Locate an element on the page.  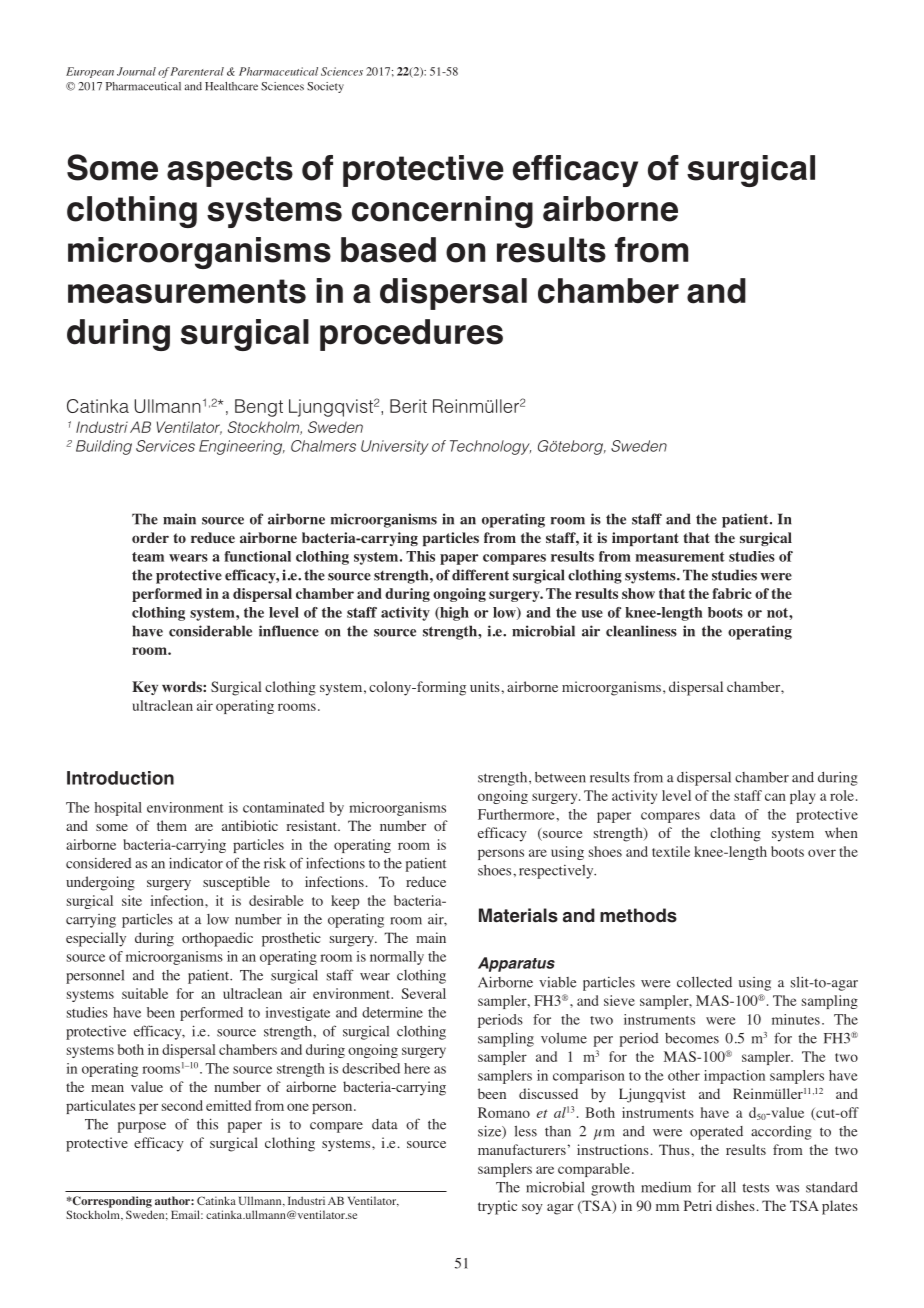
concerning is located at coordinates (442, 212).
